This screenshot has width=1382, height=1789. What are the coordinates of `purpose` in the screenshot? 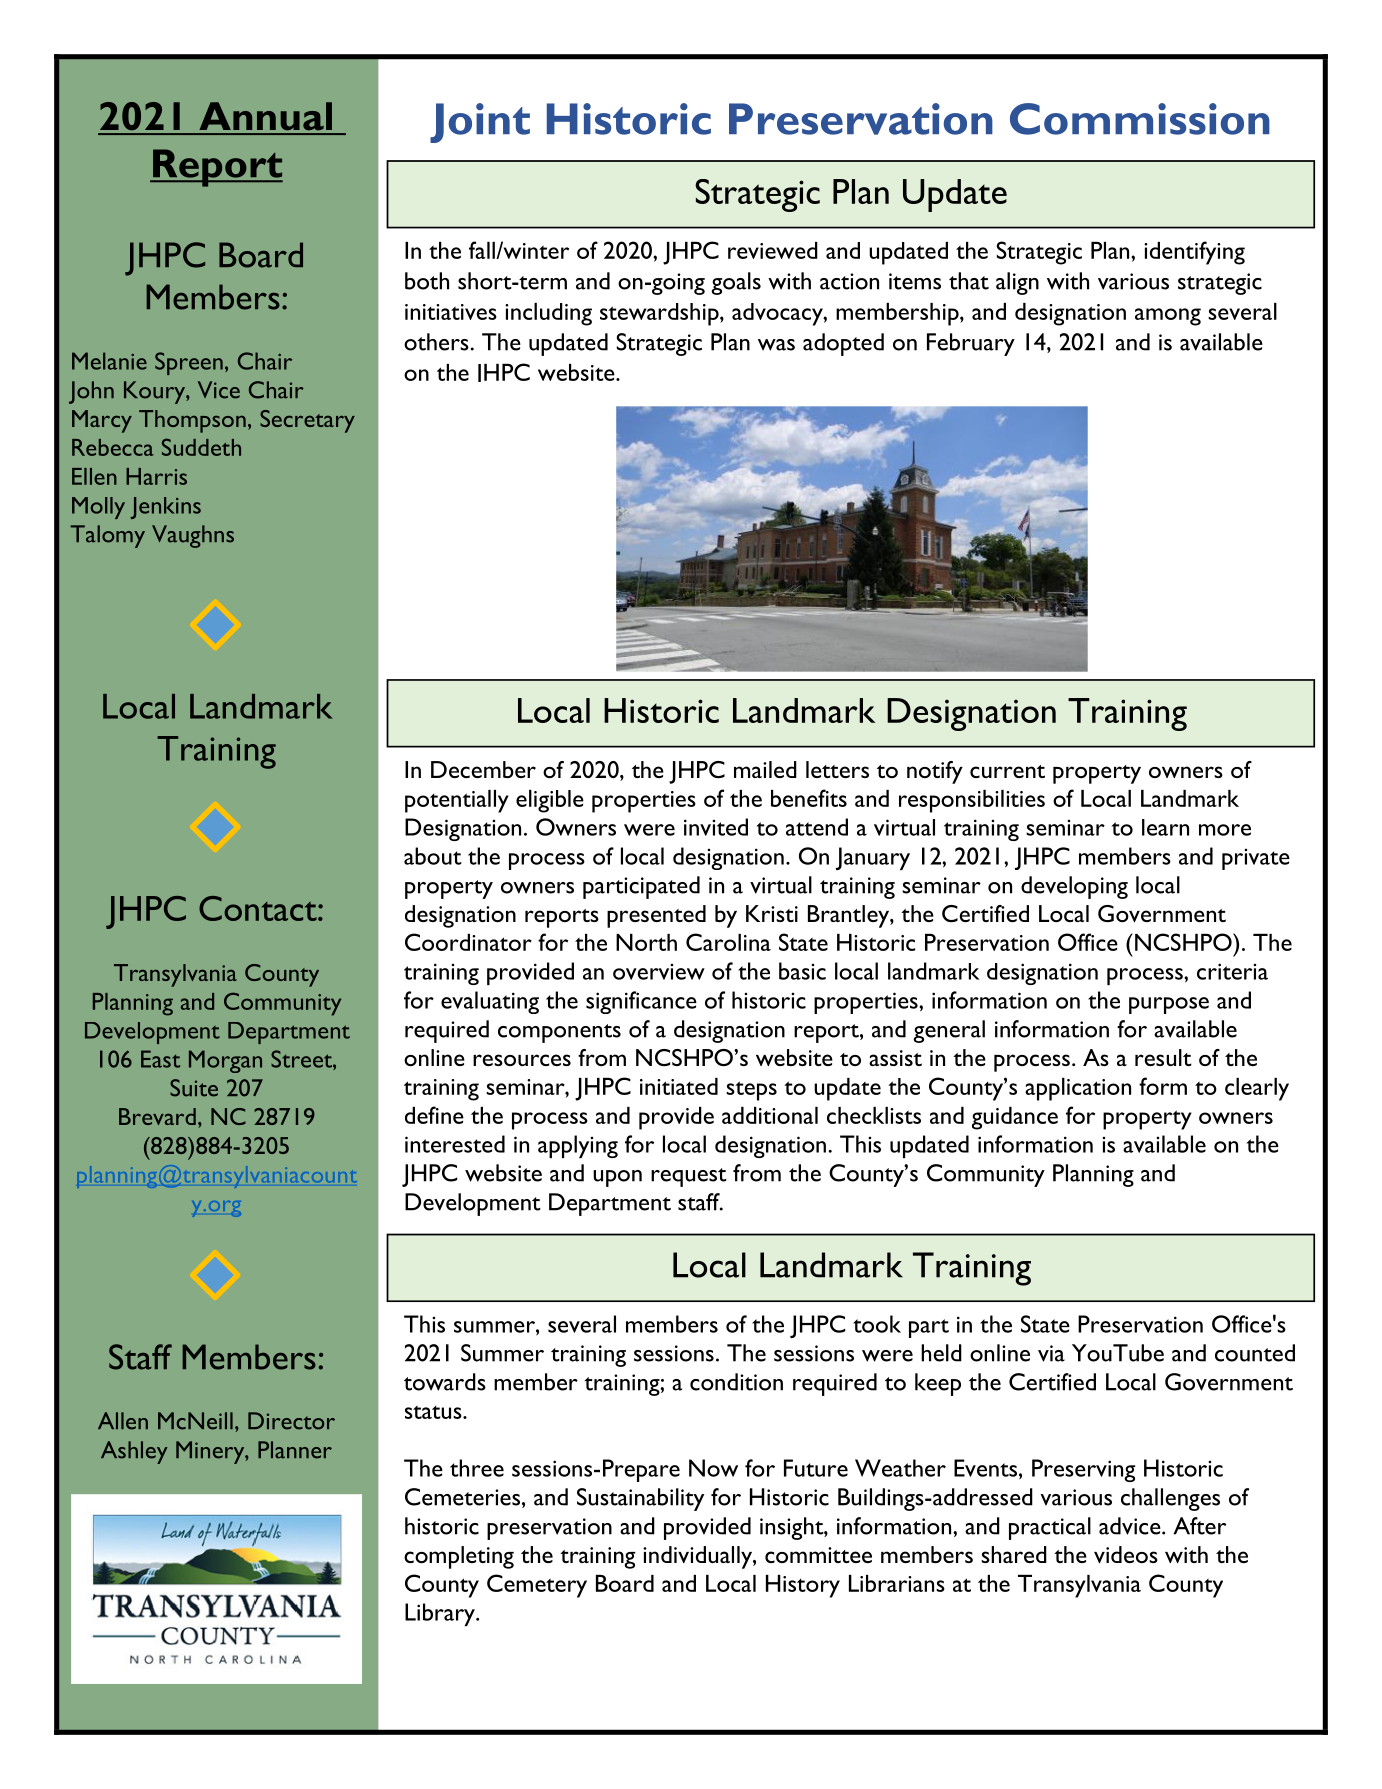 It's located at (1169, 1005).
